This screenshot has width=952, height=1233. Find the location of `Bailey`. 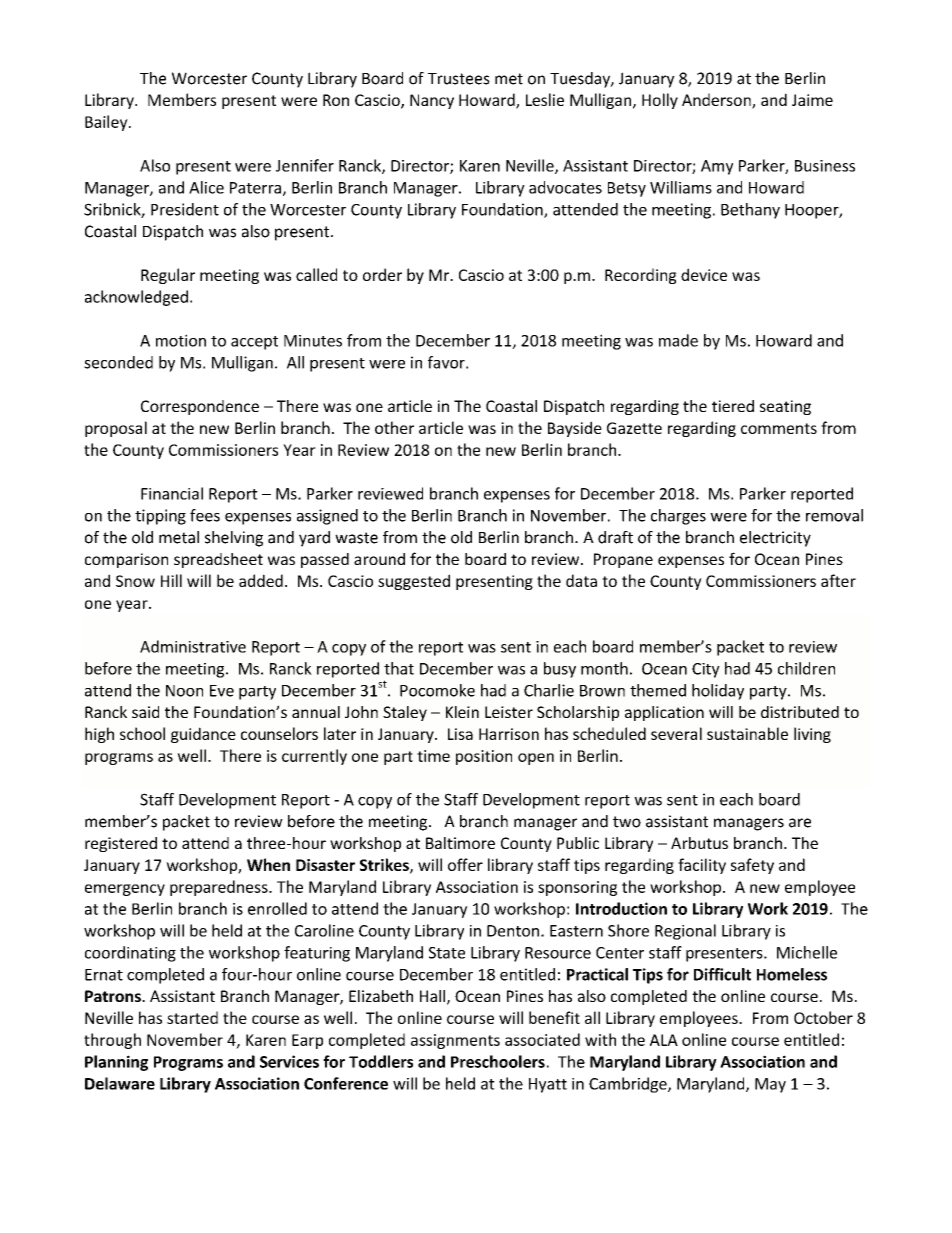

Bailey is located at coordinates (107, 123).
